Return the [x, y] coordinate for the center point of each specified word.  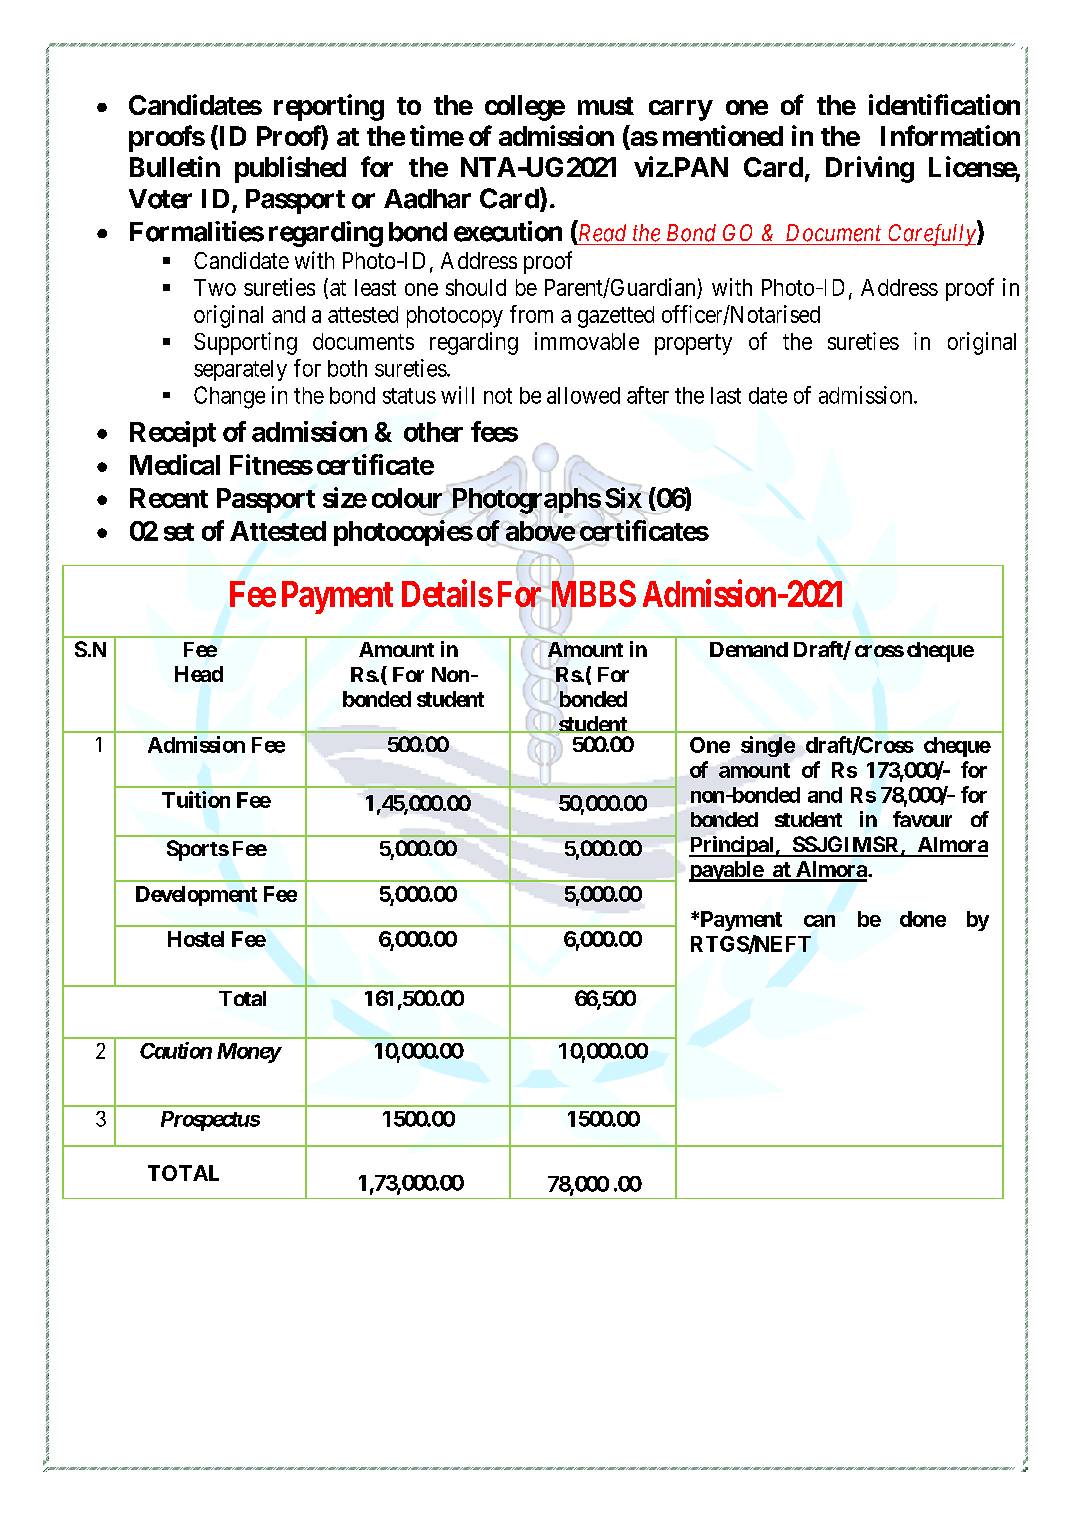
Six [623, 497]
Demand [749, 649]
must [606, 106]
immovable [587, 341]
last [726, 395]
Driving [870, 169]
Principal [732, 846]
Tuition [196, 799]
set [179, 532]
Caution [176, 1050]
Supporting [245, 343]
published [290, 169]
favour [922, 819]
